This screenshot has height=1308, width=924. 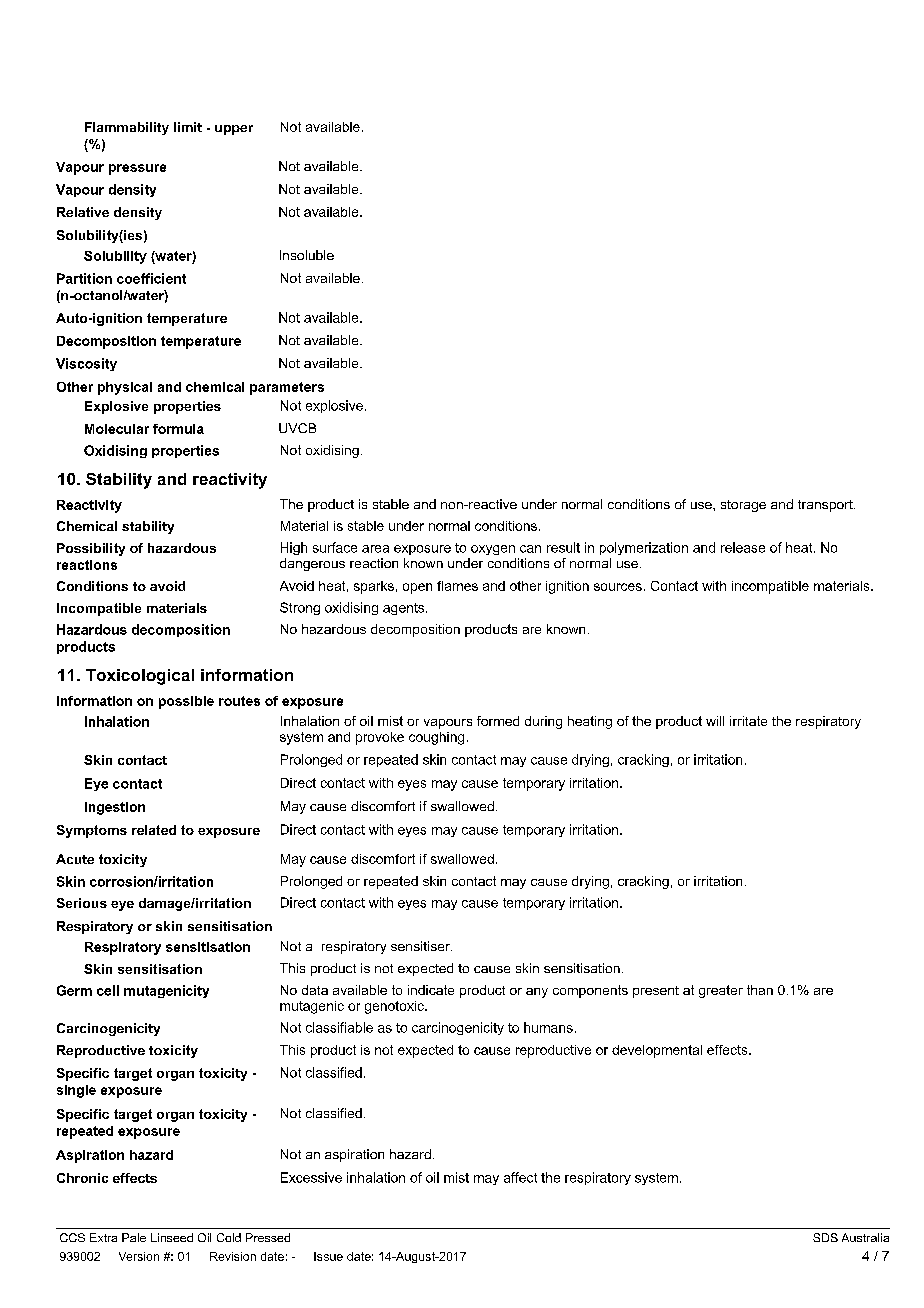 What do you see at coordinates (493, 550) in the screenshot?
I see `oxygen` at bounding box center [493, 550].
